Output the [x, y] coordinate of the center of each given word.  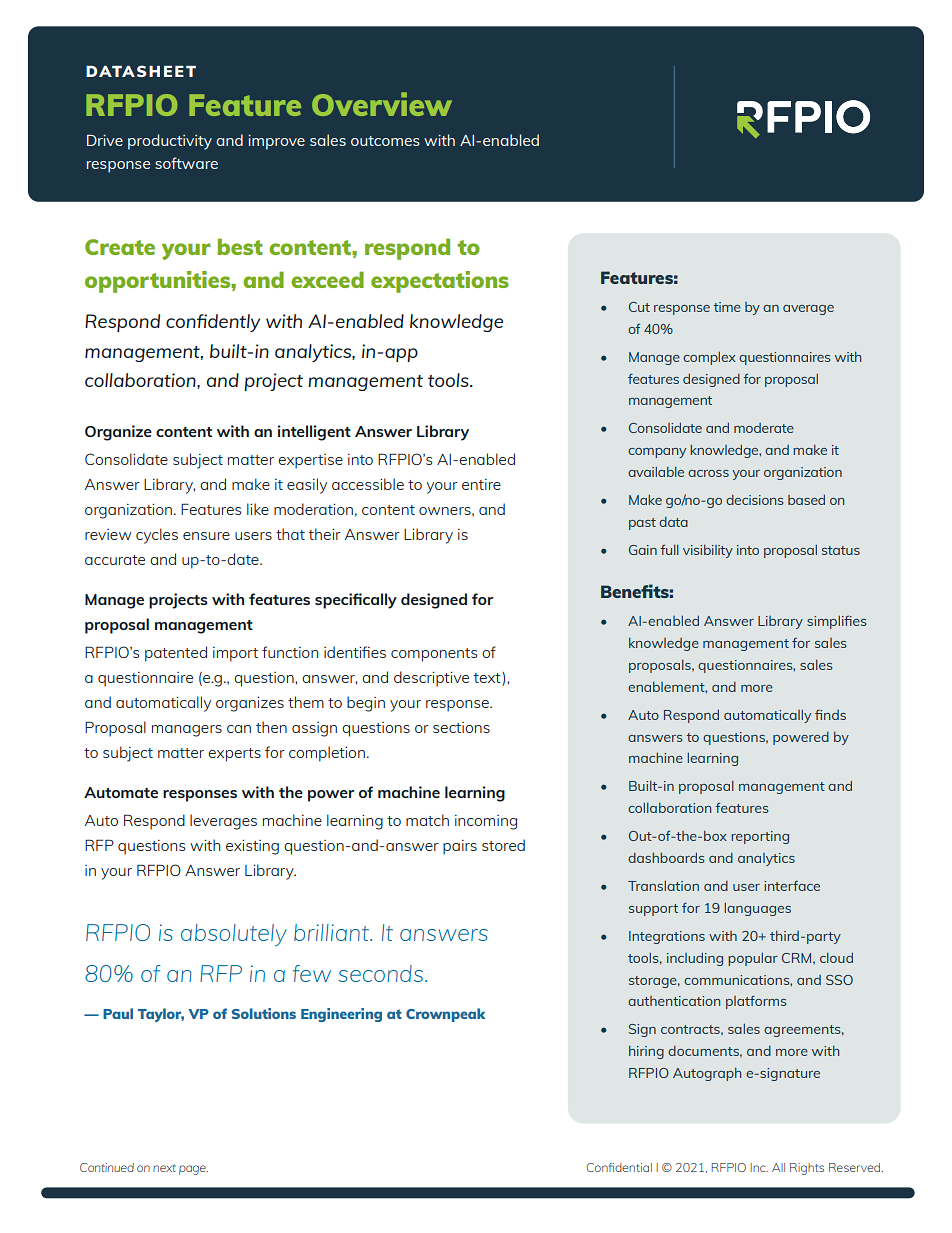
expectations [440, 282]
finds [830, 714]
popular [753, 959]
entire [481, 484]
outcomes [385, 141]
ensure [206, 536]
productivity [170, 142]
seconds [382, 973]
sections [461, 727]
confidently [213, 323]
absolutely [234, 935]
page [193, 1170]
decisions [754, 500]
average [808, 310]
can [239, 729]
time [727, 307]
